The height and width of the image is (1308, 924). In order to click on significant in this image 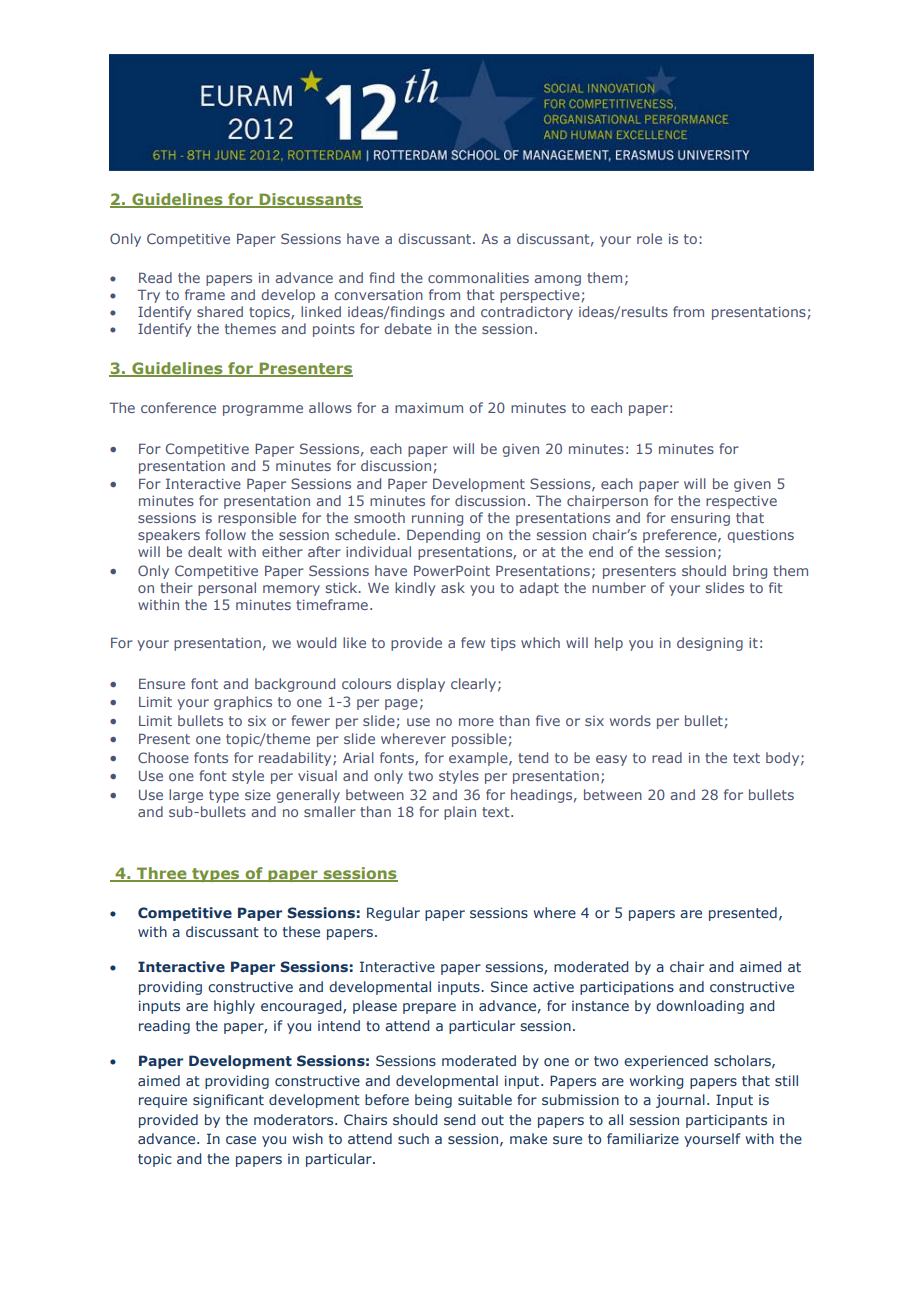, I will do `click(228, 1101)`.
